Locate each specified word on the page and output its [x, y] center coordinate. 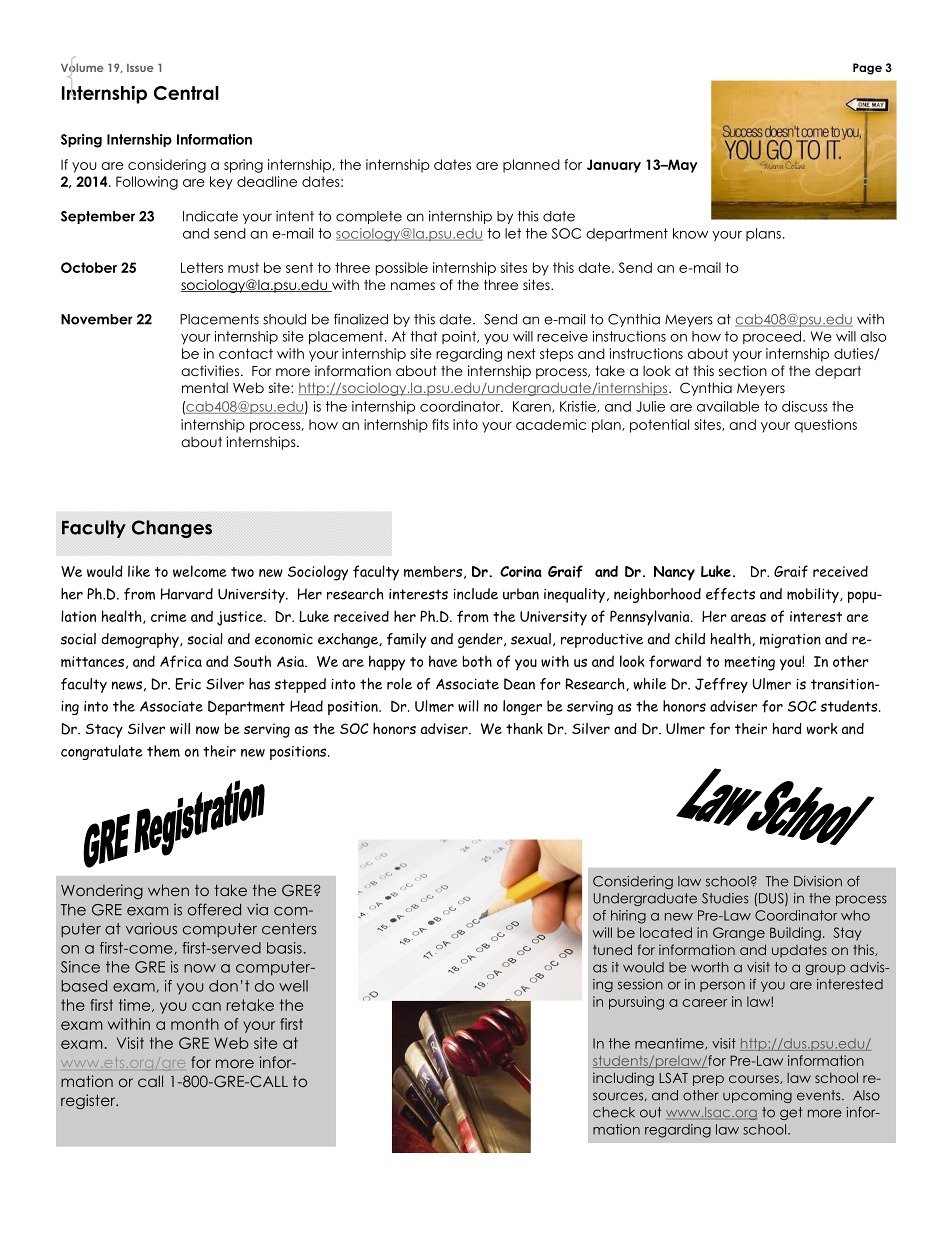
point [460, 337]
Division [818, 881]
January [614, 166]
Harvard [187, 594]
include [476, 594]
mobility [814, 595]
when [168, 890]
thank [524, 728]
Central [186, 93]
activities [210, 370]
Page [867, 69]
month [195, 1024]
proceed [773, 337]
